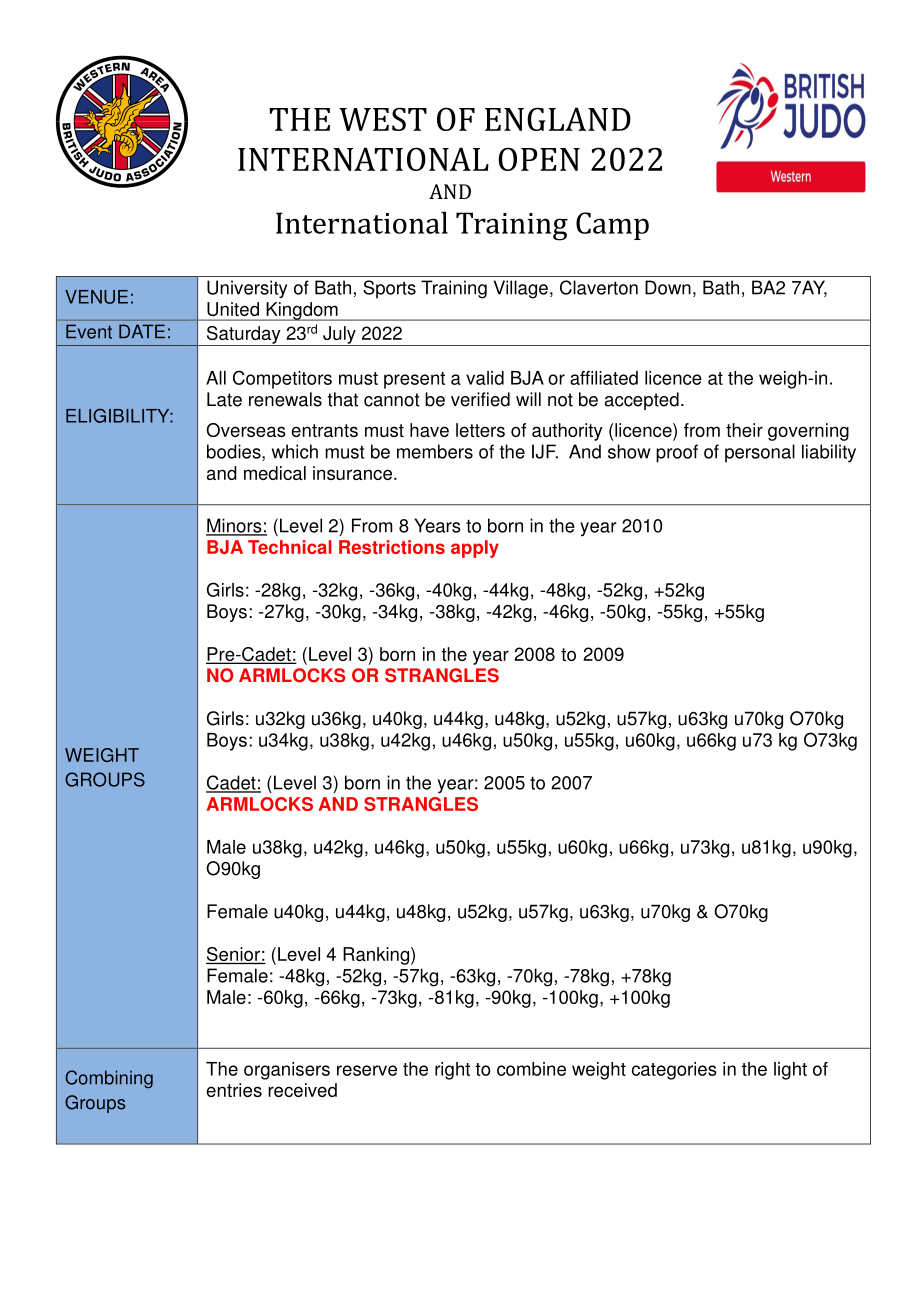 This screenshot has height=1308, width=924. Describe the element at coordinates (475, 549) in the screenshot. I see `apply` at that location.
